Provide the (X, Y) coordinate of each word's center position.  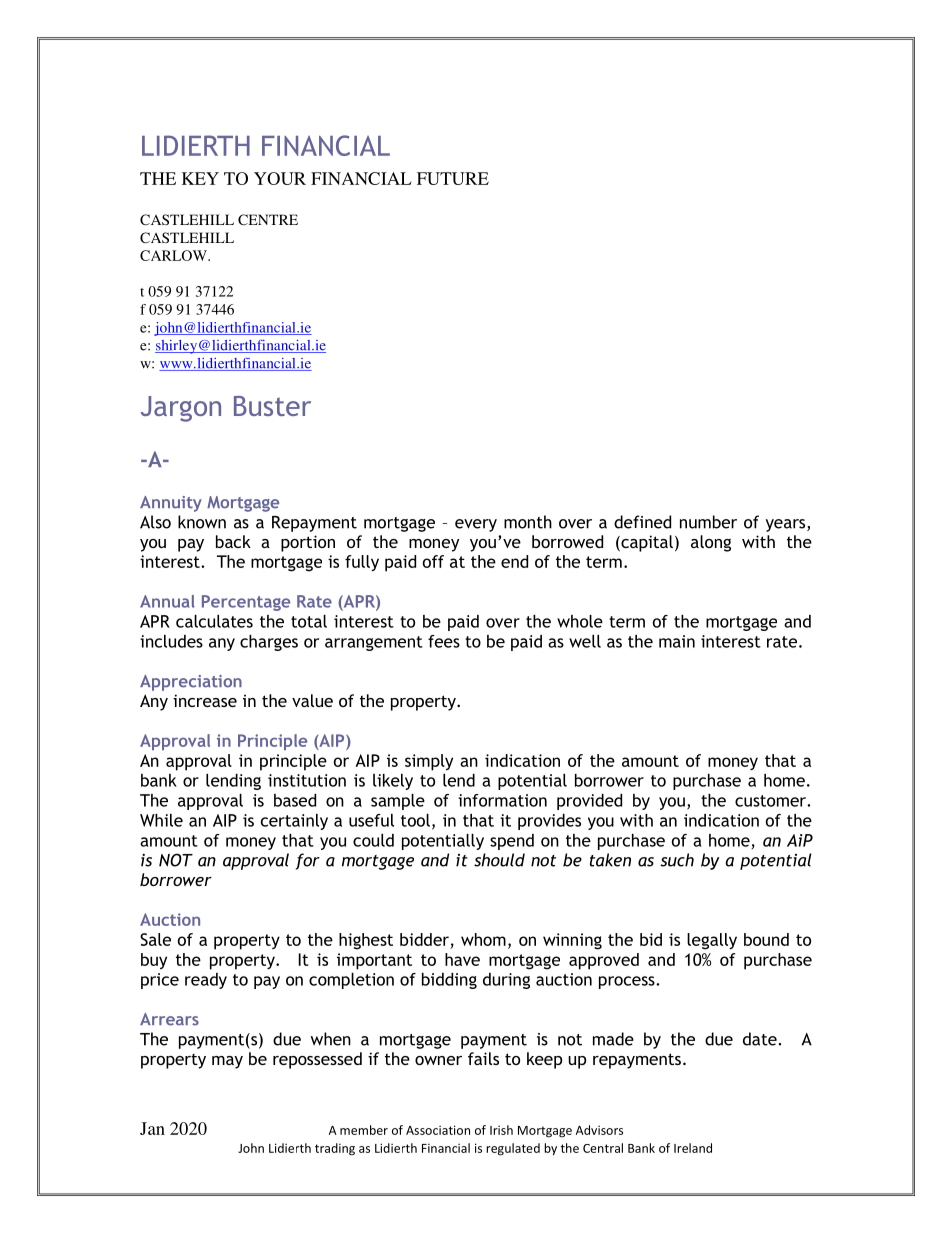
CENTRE (268, 219)
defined (642, 522)
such (677, 860)
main (677, 641)
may (227, 1062)
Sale (155, 939)
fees (444, 641)
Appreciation (191, 683)
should (499, 860)
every (476, 525)
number (708, 522)
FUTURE (453, 178)
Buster (272, 406)
